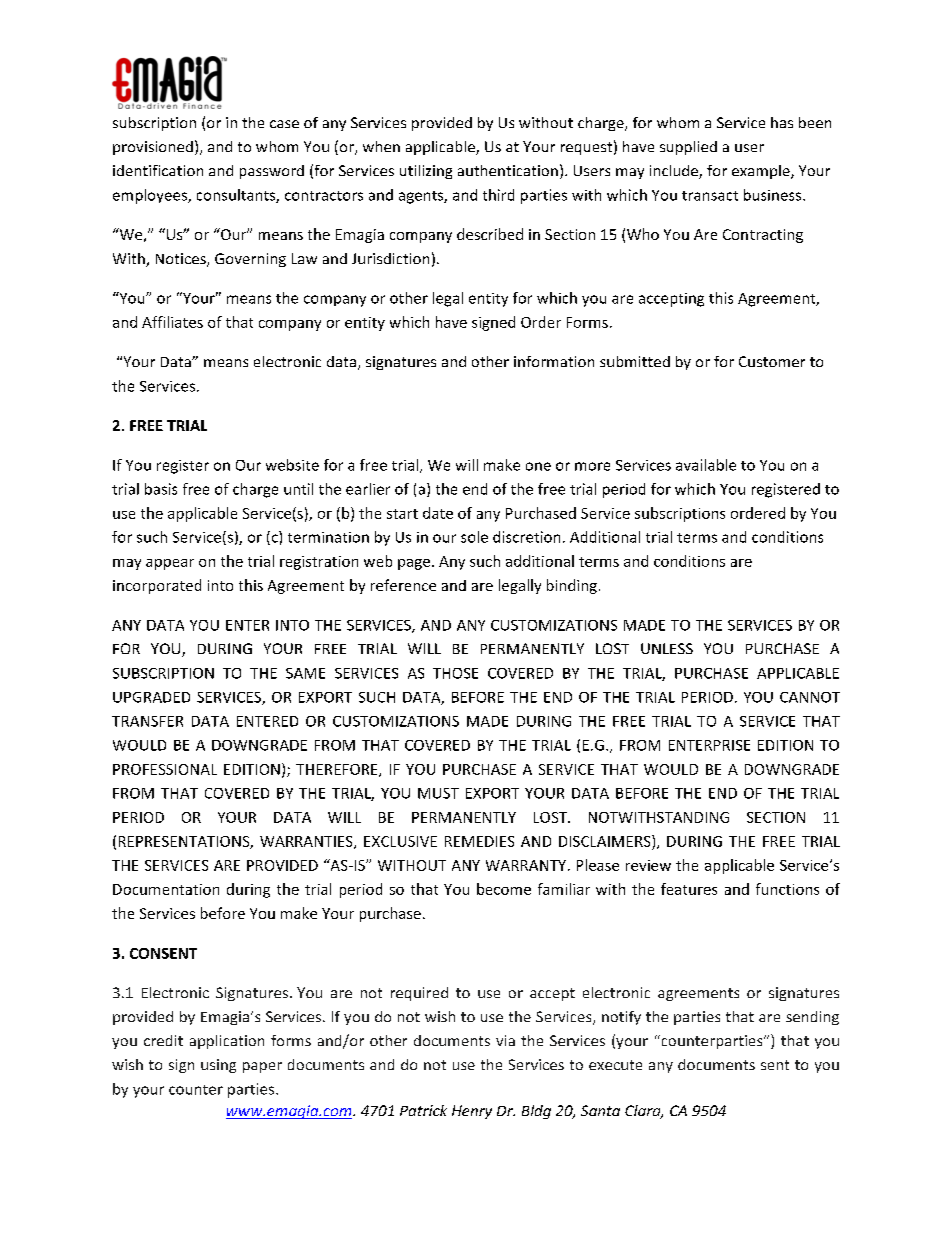 The height and width of the image is (1233, 952). I want to click on UNLESS, so click(667, 648).
